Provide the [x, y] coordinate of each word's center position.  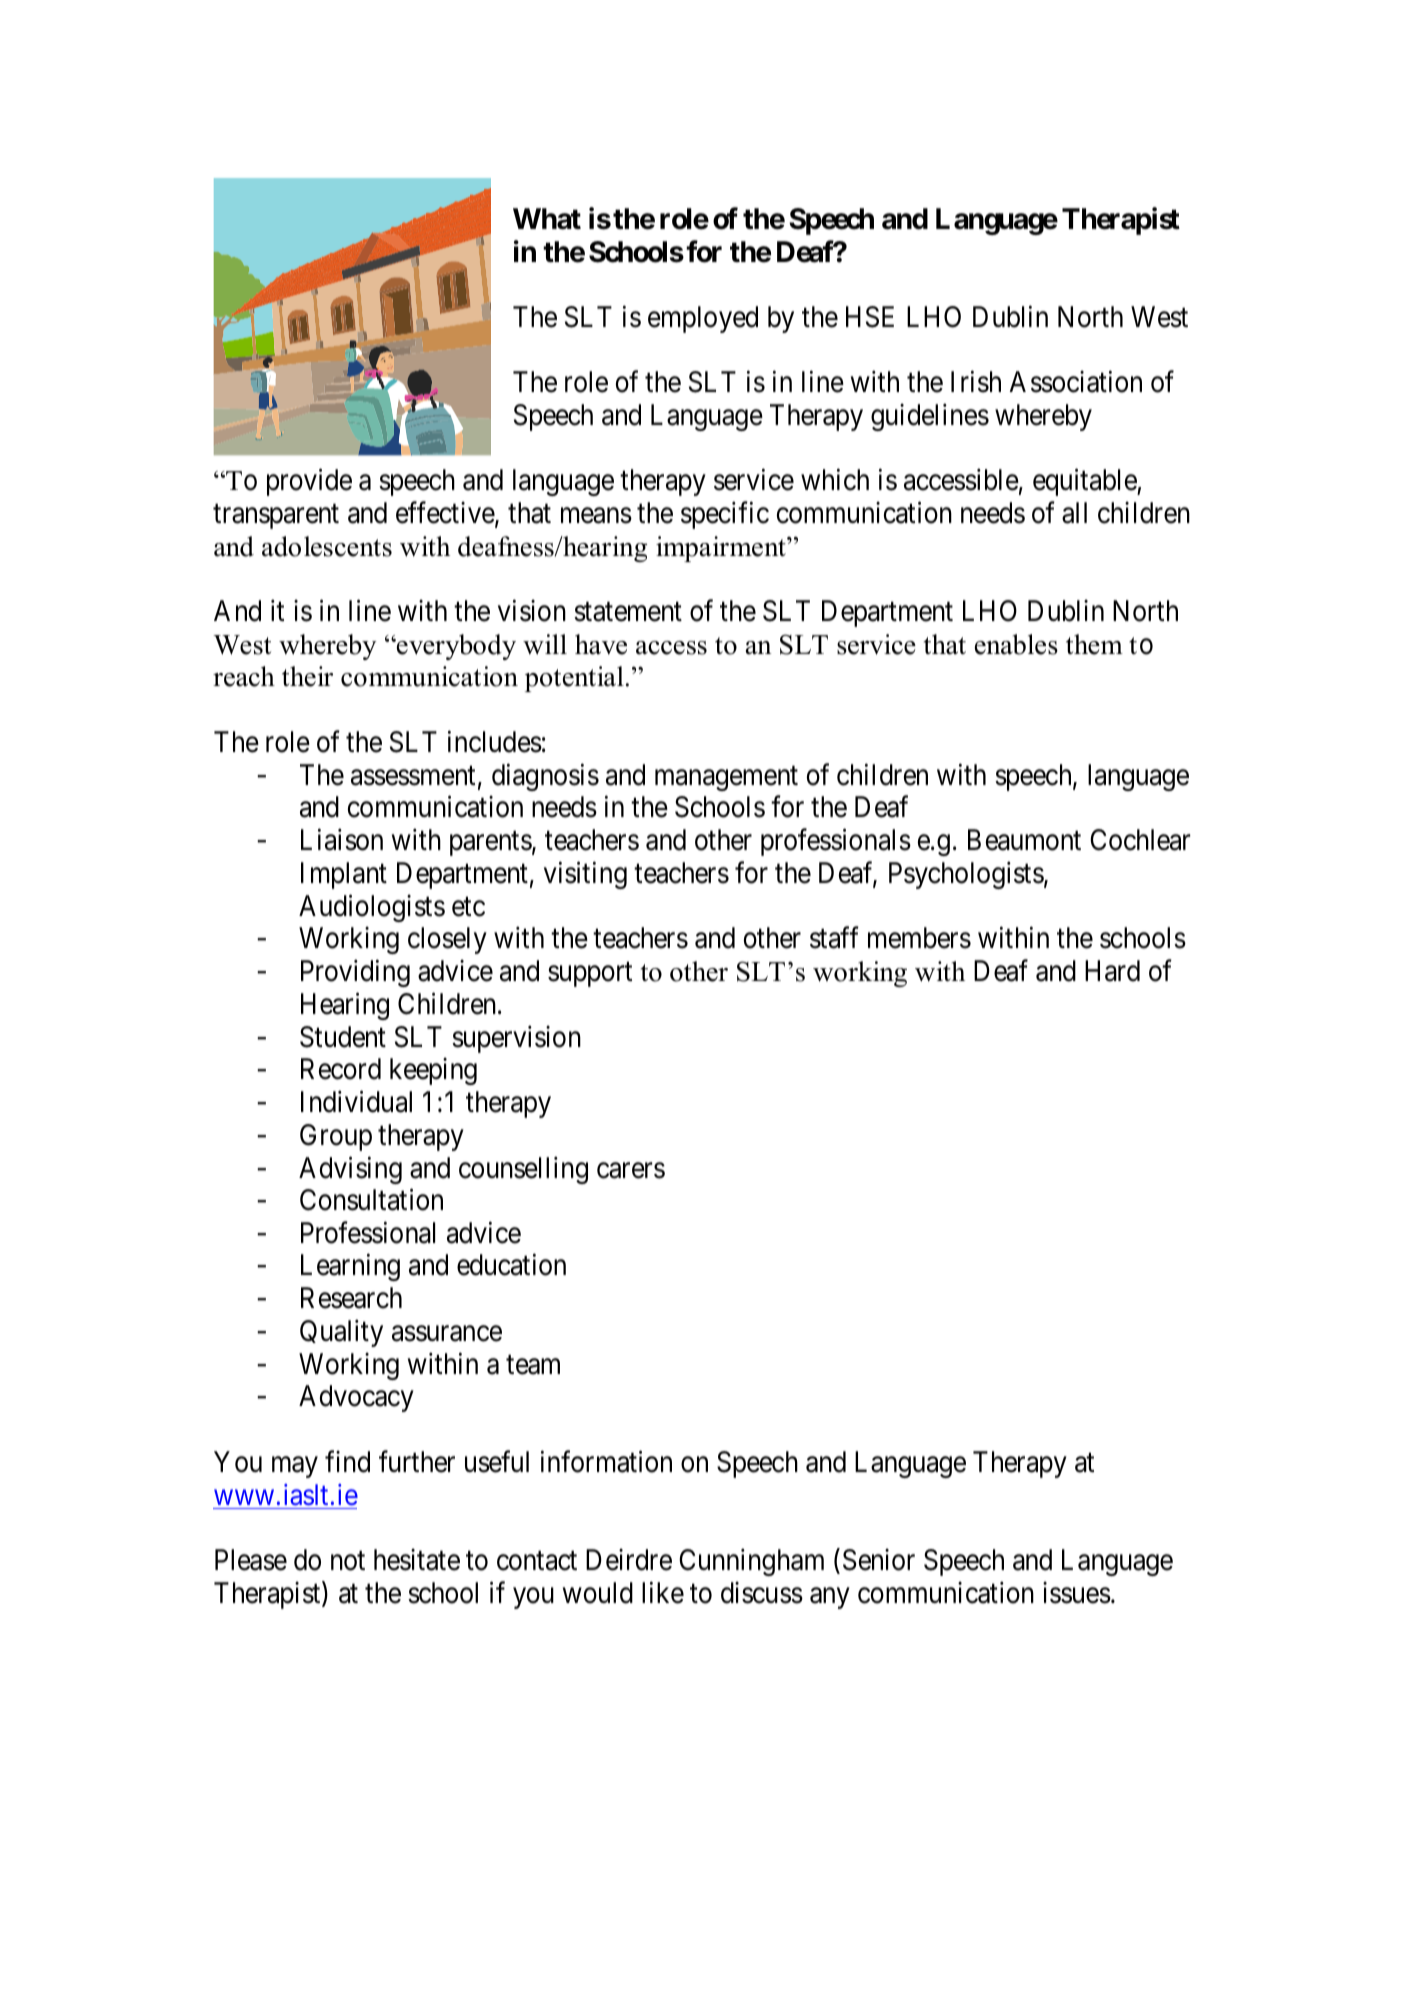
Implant [344, 875]
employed [703, 319]
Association [1076, 382]
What [547, 219]
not [348, 1561]
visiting [585, 875]
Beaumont [1024, 840]
